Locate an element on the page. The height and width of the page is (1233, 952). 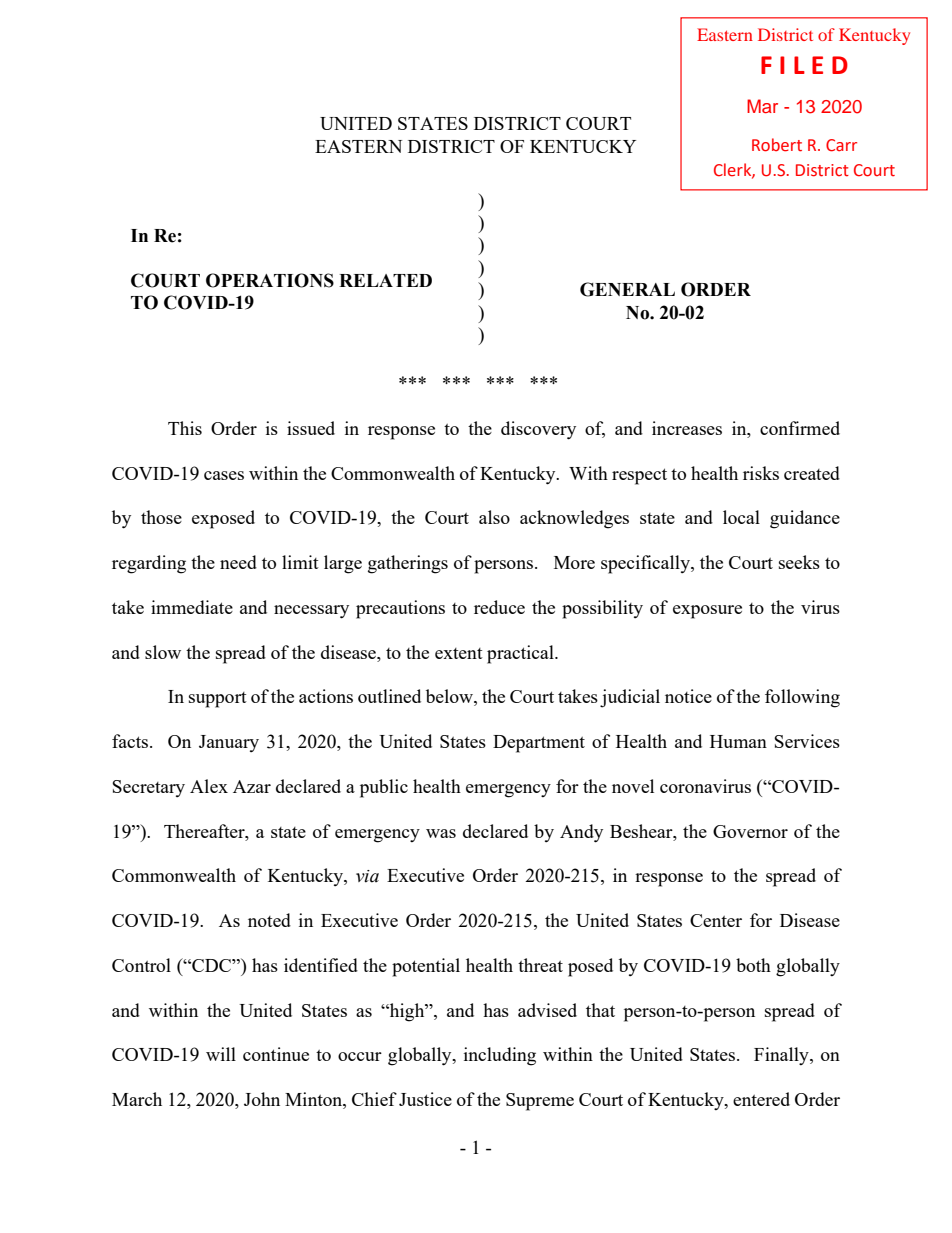
Human is located at coordinates (738, 741).
